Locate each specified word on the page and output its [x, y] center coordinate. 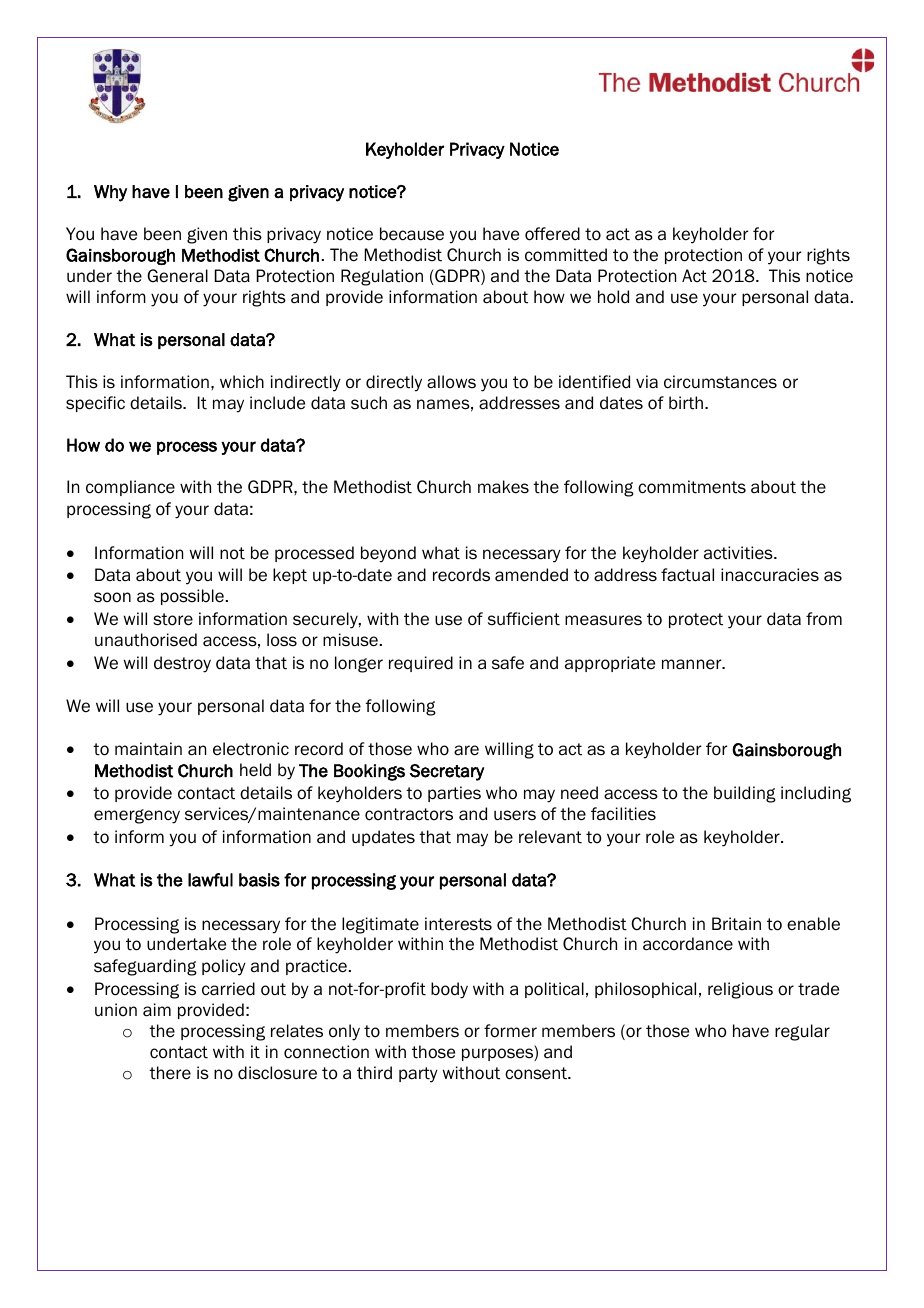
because [412, 234]
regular [802, 1032]
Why [110, 193]
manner [693, 664]
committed [566, 255]
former [510, 1031]
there [170, 1073]
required [421, 664]
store [173, 619]
